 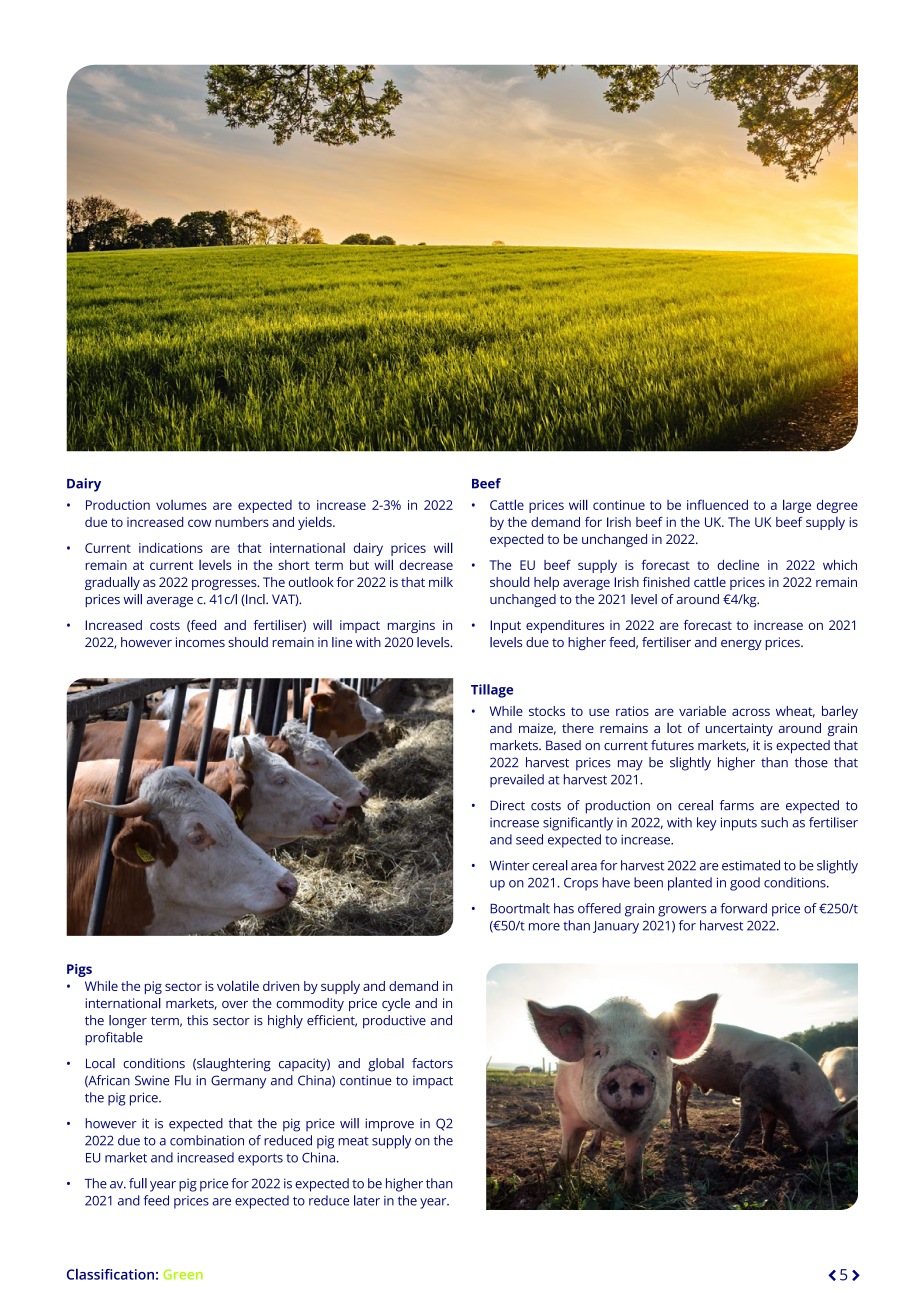 I want to click on those, so click(x=811, y=762).
